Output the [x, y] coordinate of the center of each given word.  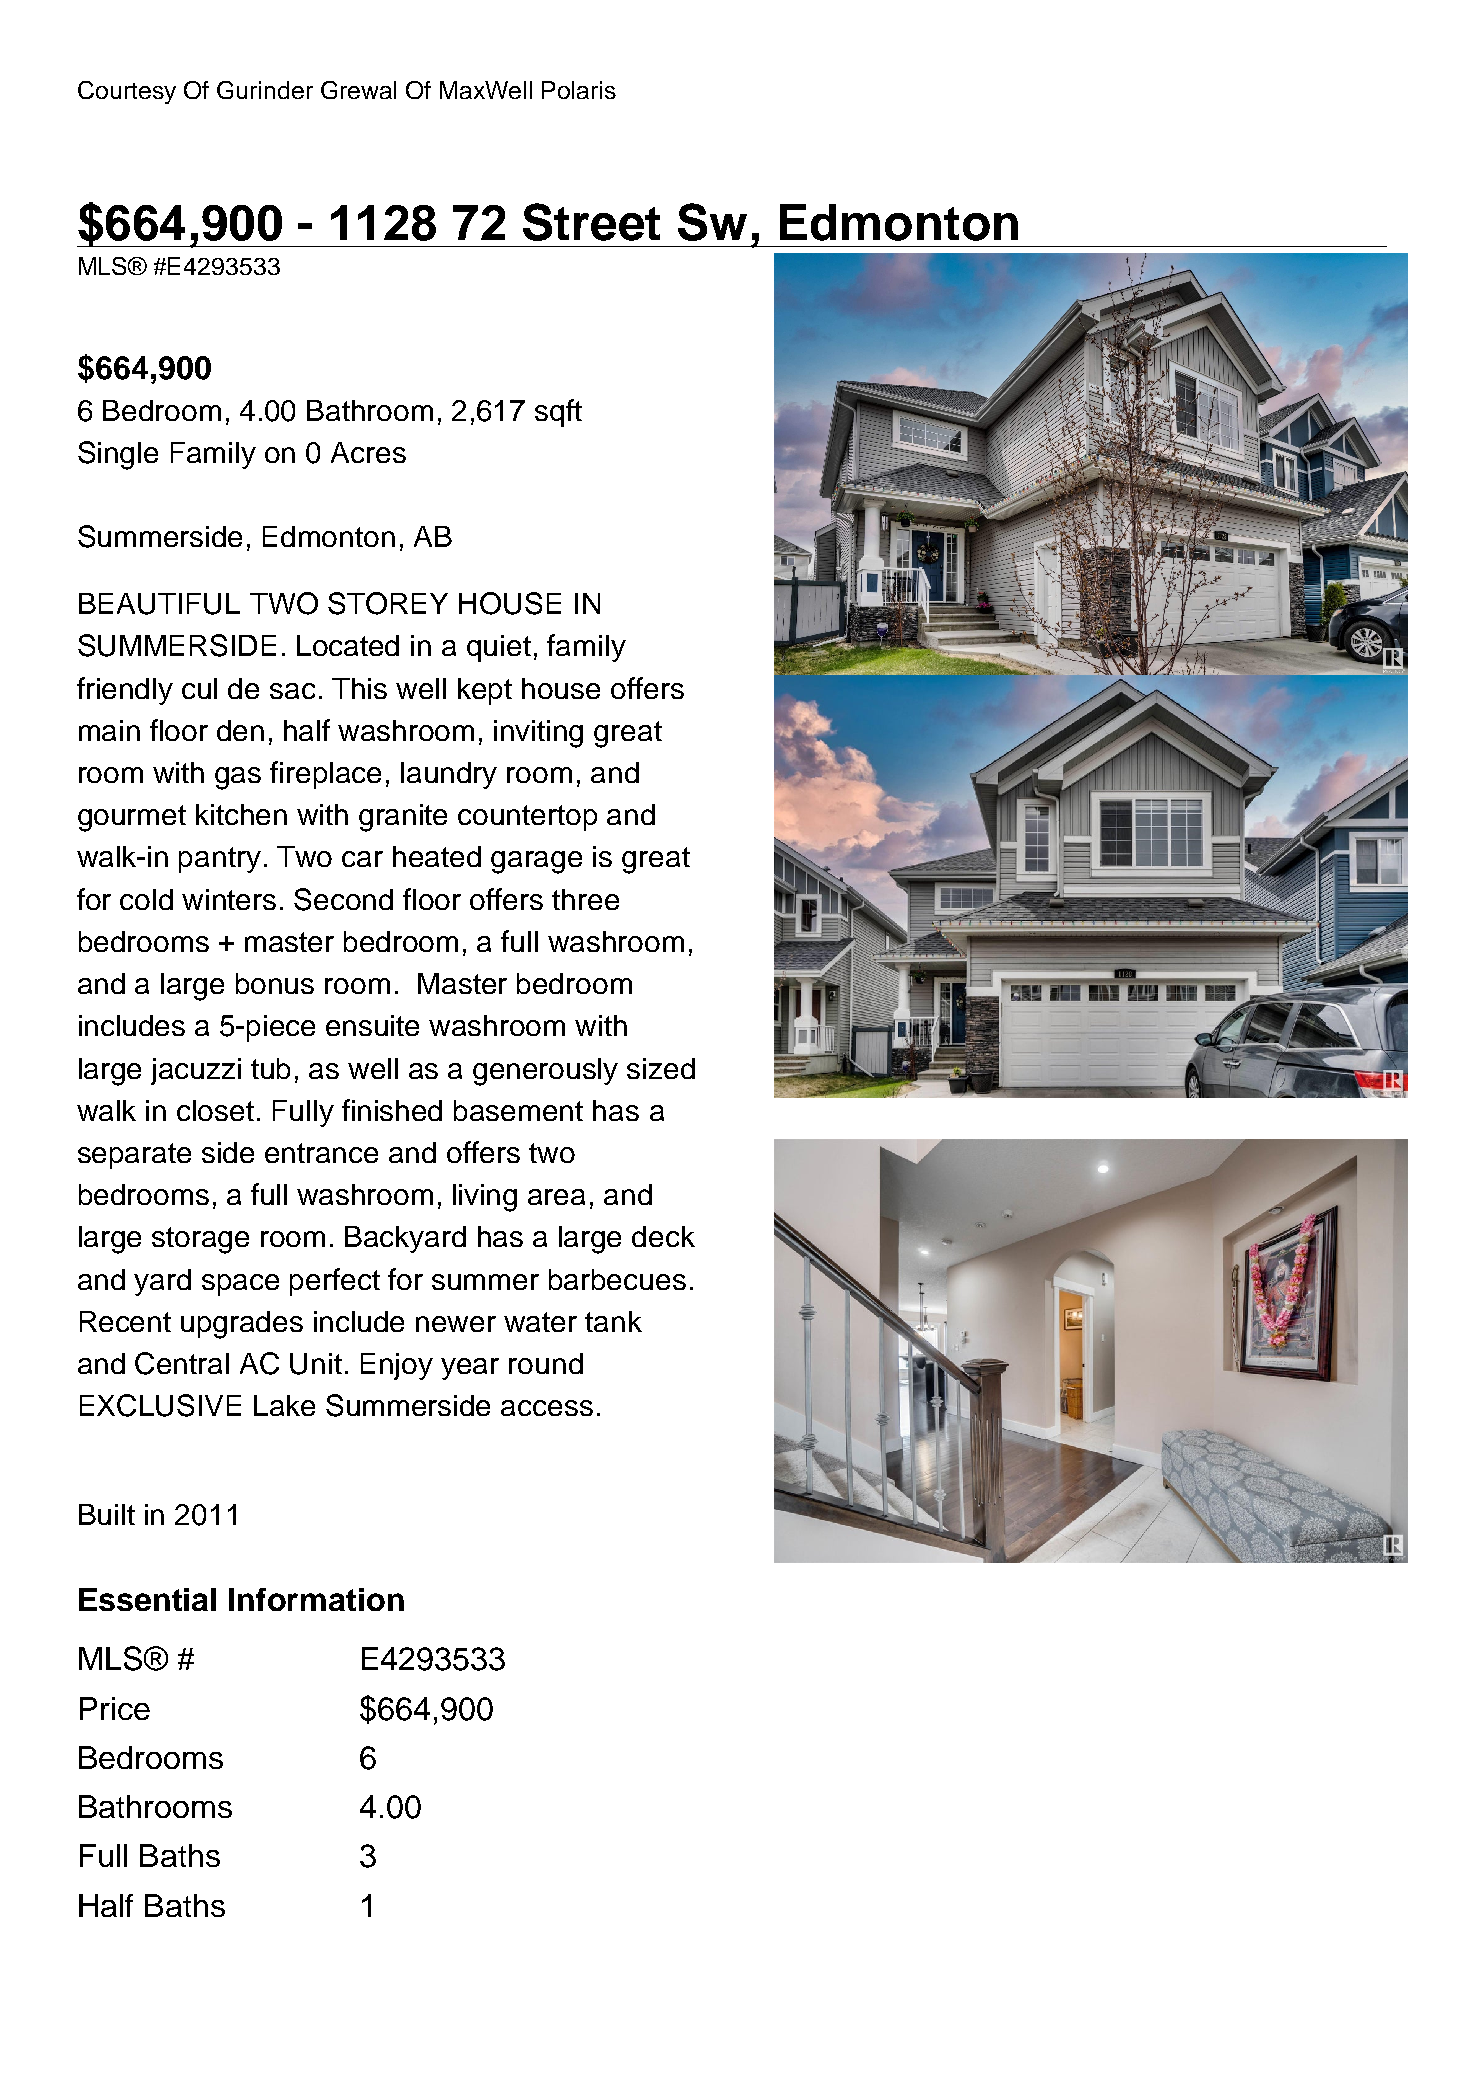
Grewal [358, 90]
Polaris [579, 90]
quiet [499, 648]
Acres [368, 452]
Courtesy [127, 92]
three [585, 899]
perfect [335, 1282]
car [362, 859]
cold [146, 899]
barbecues [617, 1279]
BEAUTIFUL [159, 604]
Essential [147, 1599]
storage [200, 1240]
